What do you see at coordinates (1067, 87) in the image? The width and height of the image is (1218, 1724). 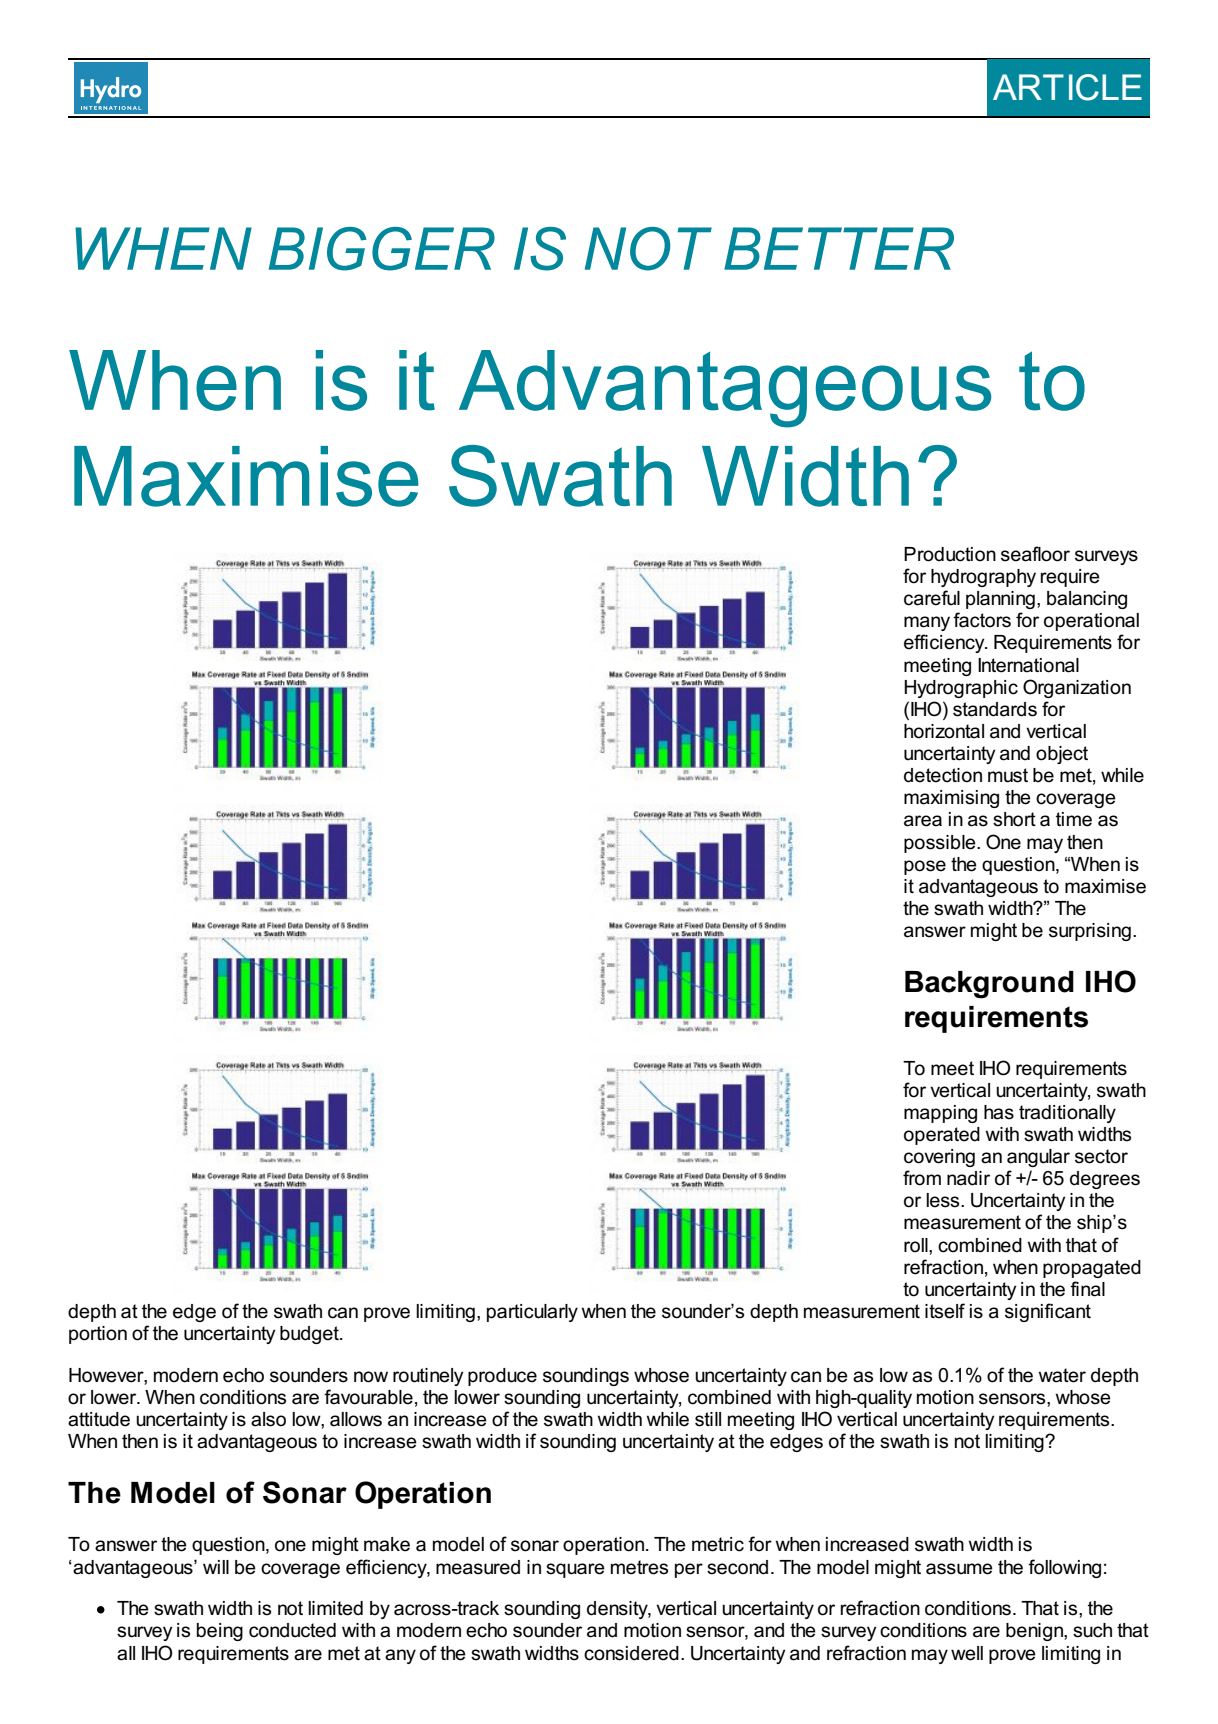 I see `ARTICLE` at bounding box center [1067, 87].
